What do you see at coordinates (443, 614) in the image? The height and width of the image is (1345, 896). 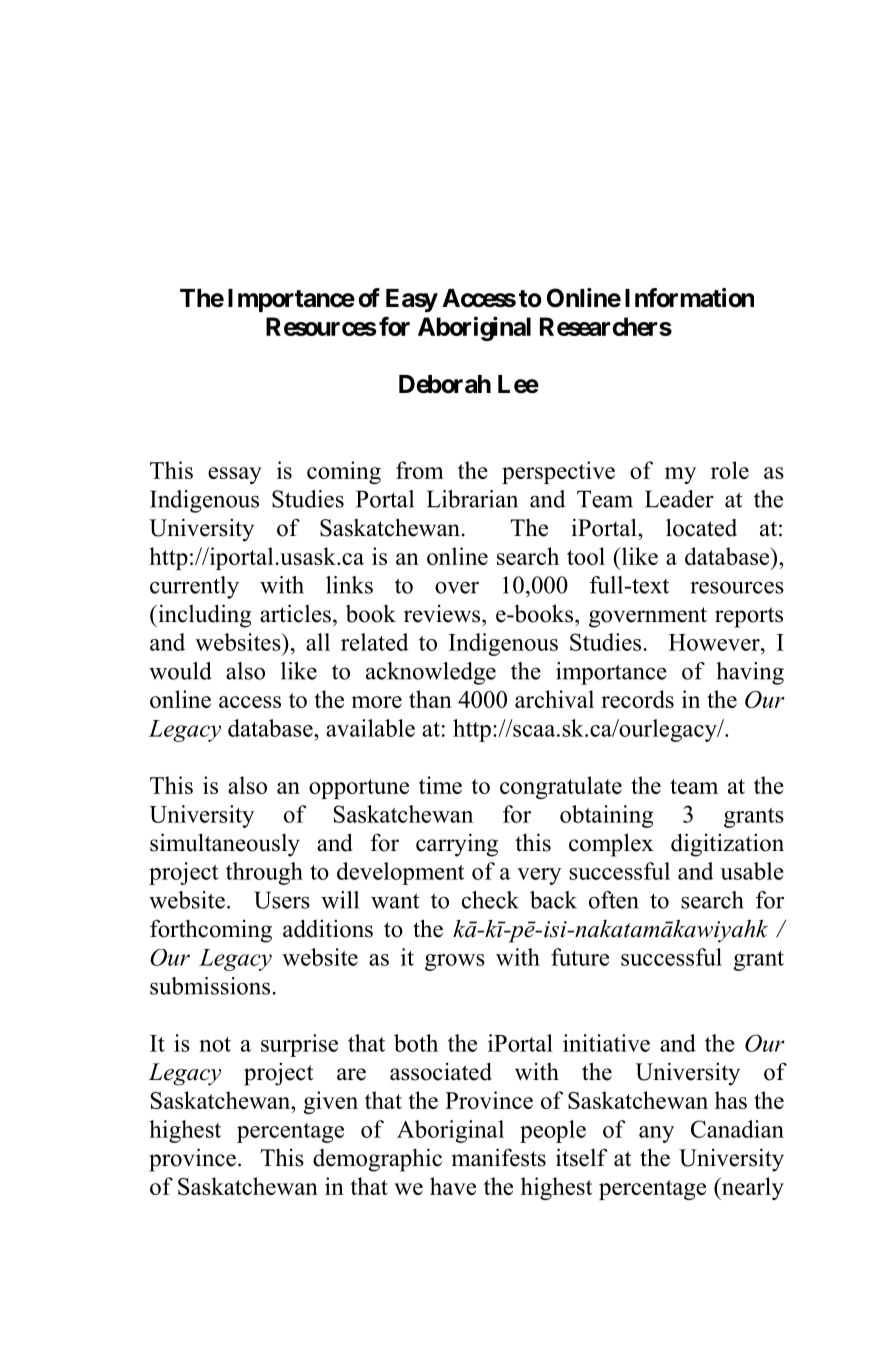 I see `reviews` at bounding box center [443, 614].
